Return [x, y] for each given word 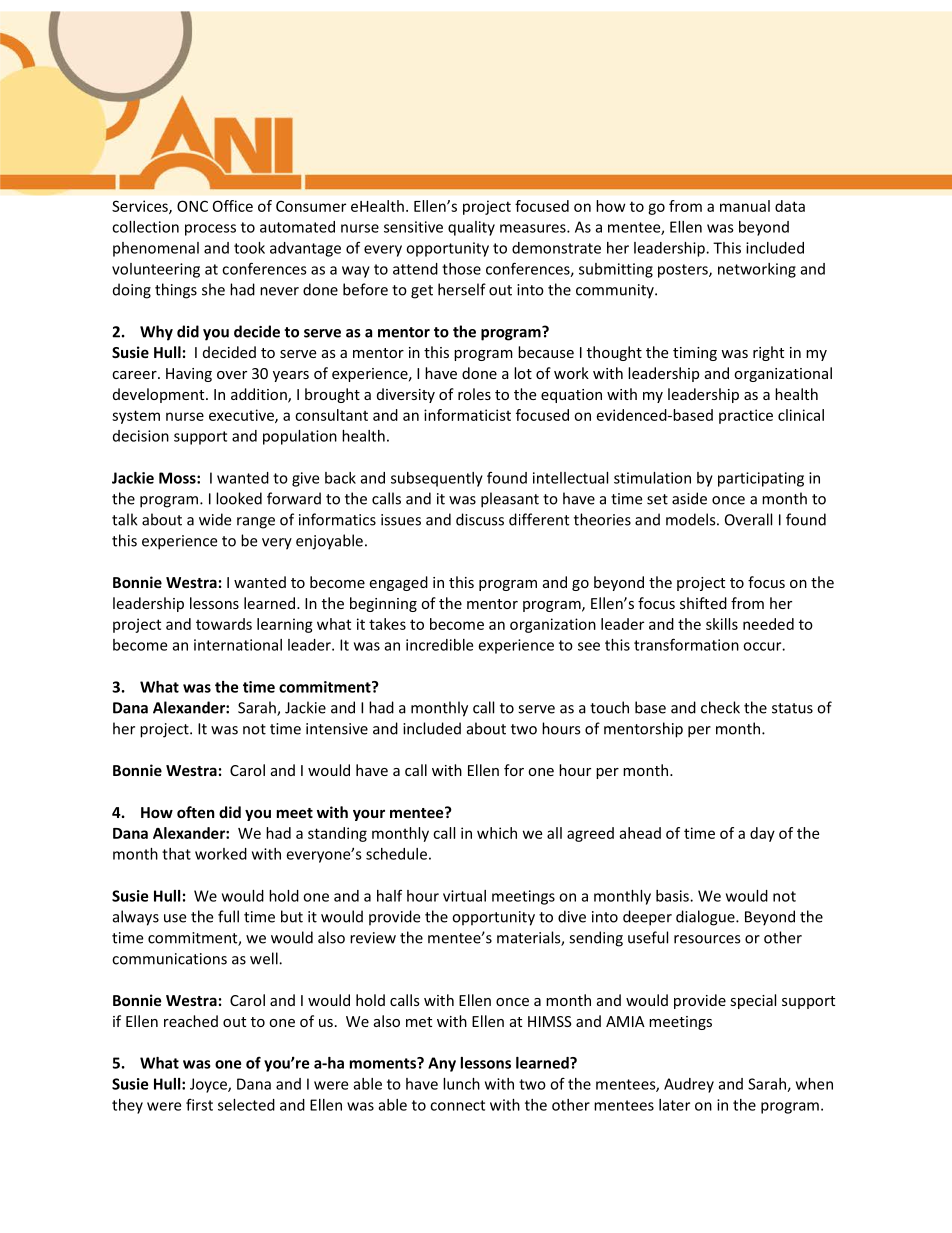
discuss [480, 519]
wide [215, 519]
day [762, 834]
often [196, 812]
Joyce [209, 1085]
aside [689, 498]
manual [745, 206]
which [497, 833]
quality [471, 228]
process [210, 230]
